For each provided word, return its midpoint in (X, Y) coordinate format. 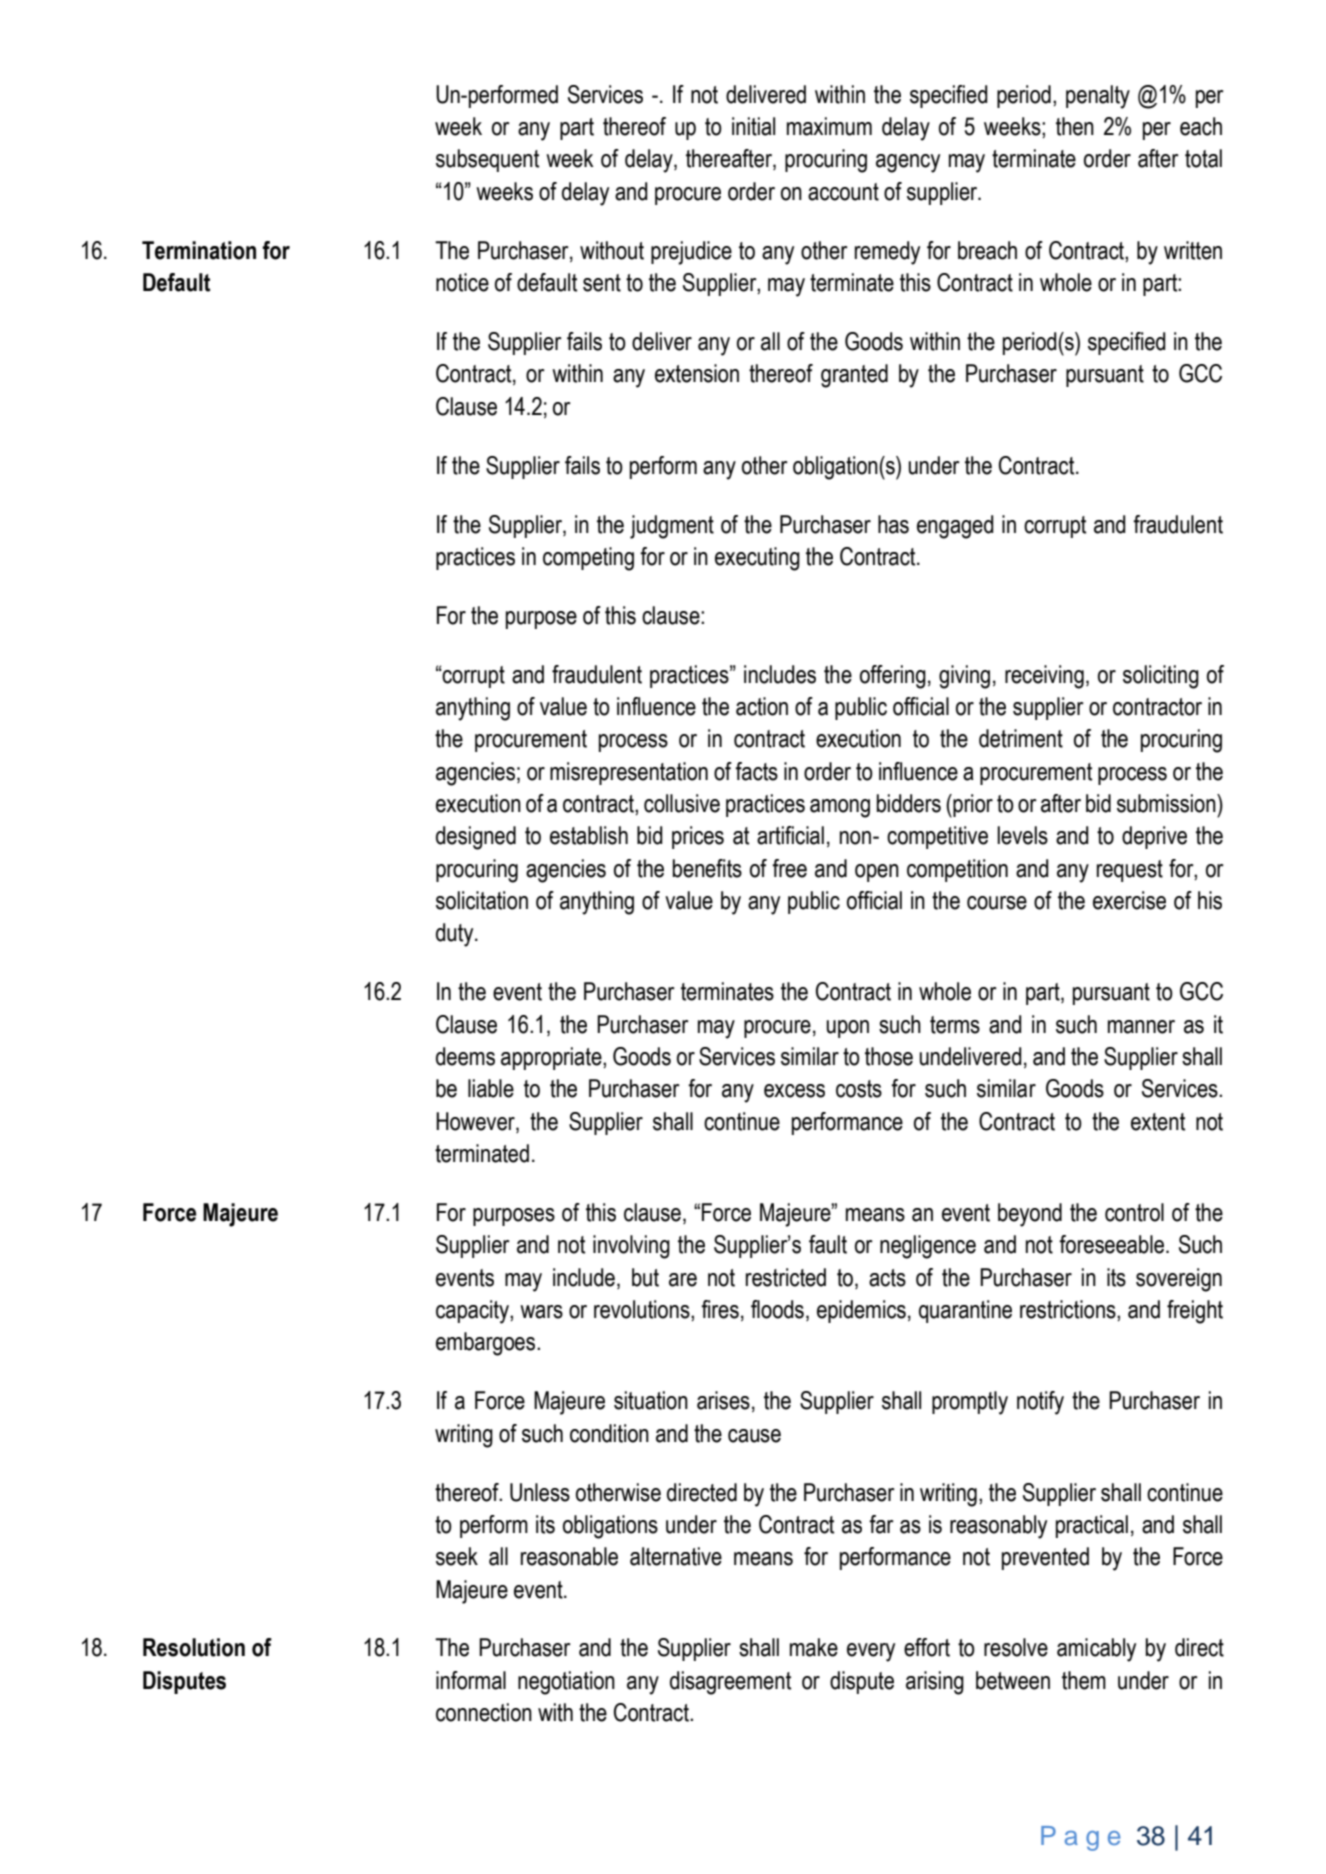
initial (753, 126)
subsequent (487, 160)
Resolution (194, 1647)
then (1075, 126)
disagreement (730, 1683)
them (1084, 1680)
